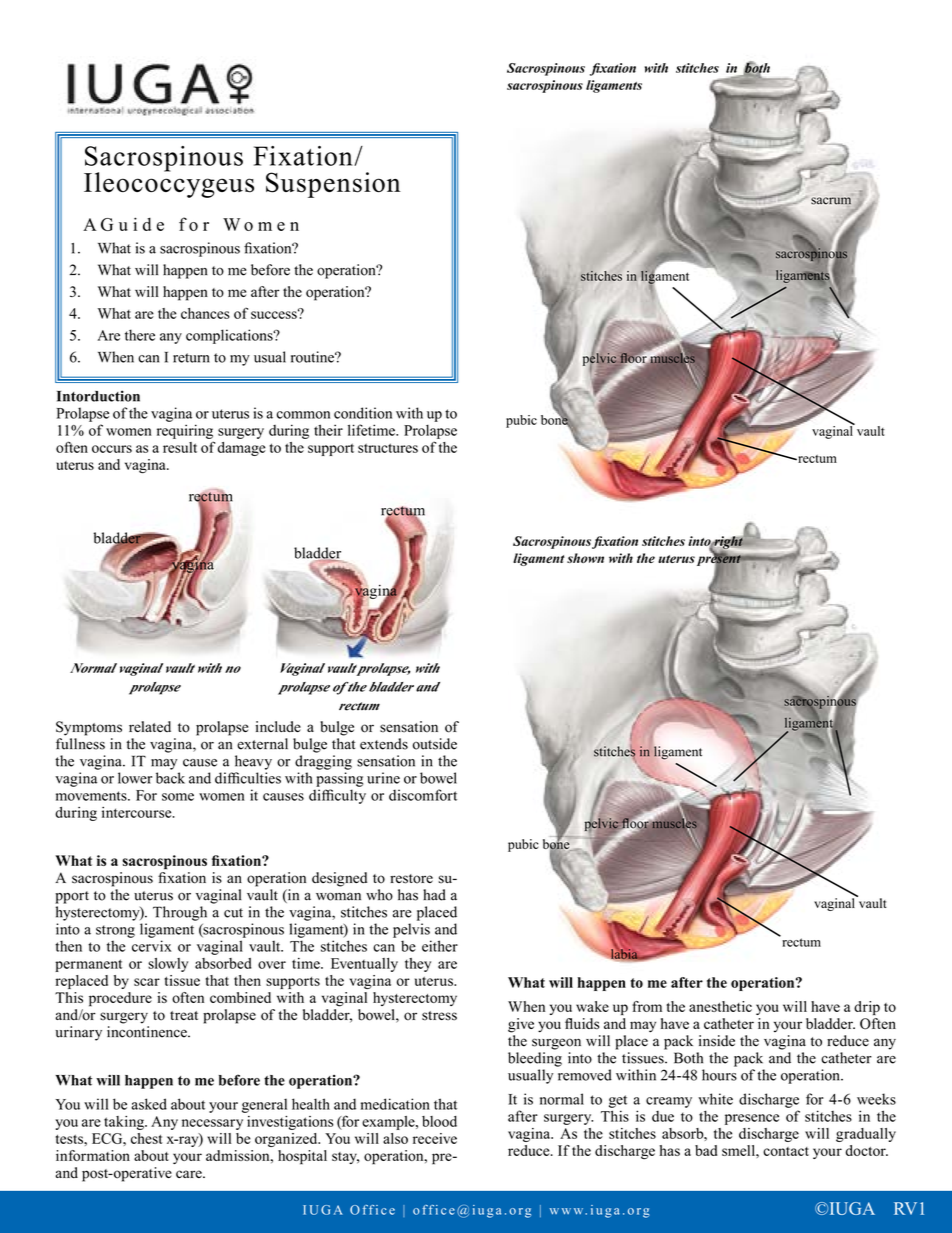  I want to click on structures, so click(388, 448).
